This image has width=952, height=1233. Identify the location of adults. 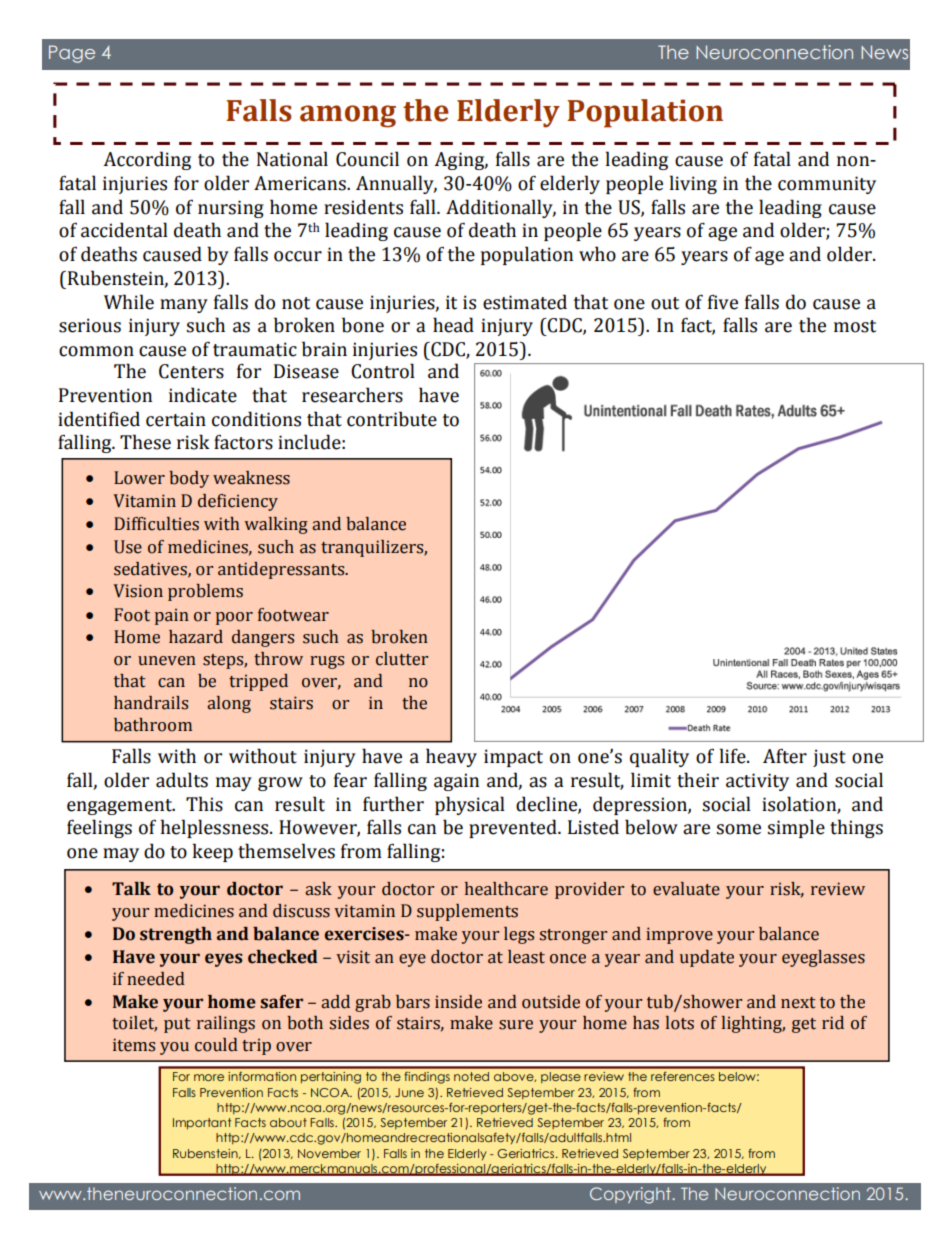
(182, 780).
